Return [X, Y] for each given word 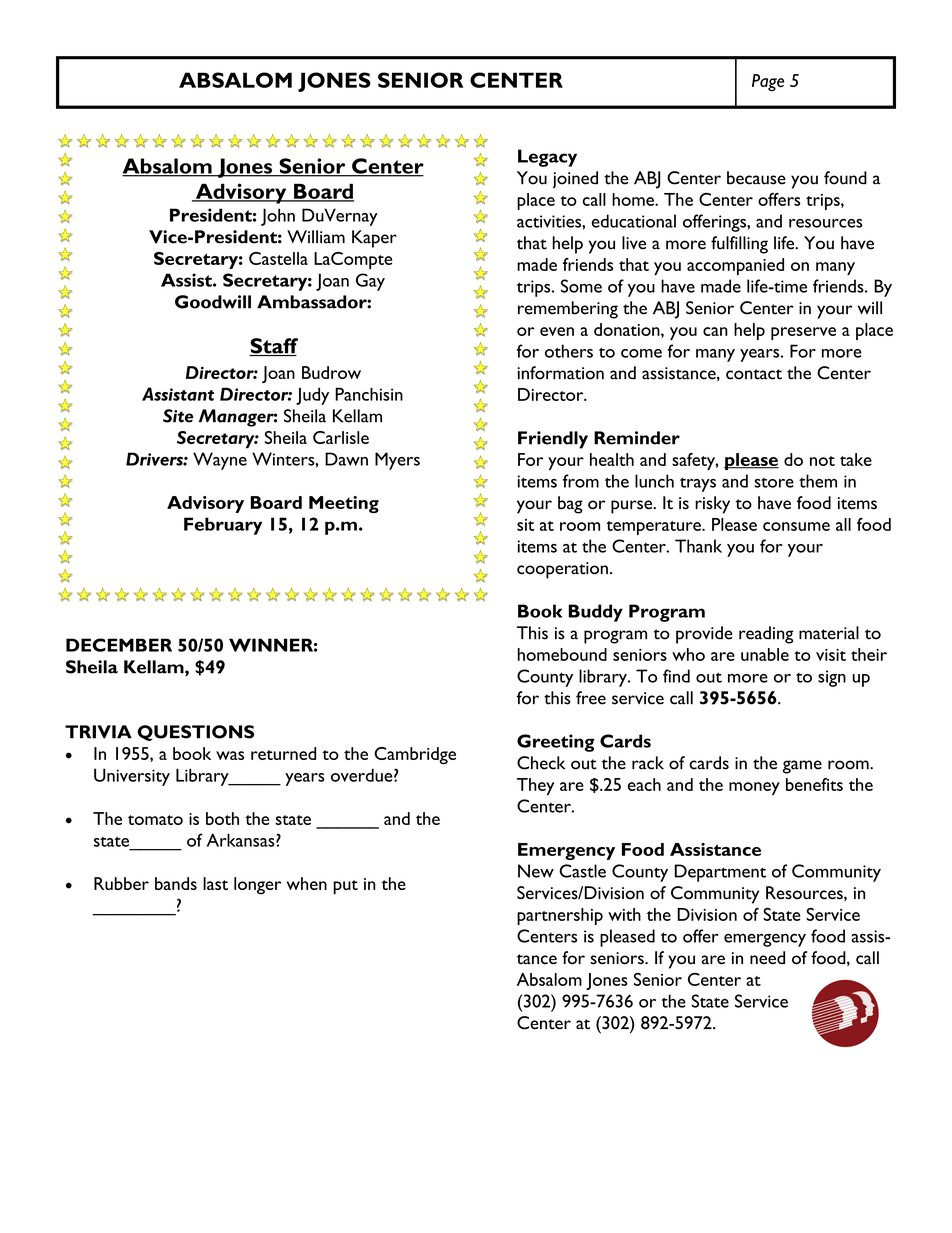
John [278, 217]
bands [176, 883]
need [767, 958]
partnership [560, 916]
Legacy [547, 158]
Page [768, 83]
